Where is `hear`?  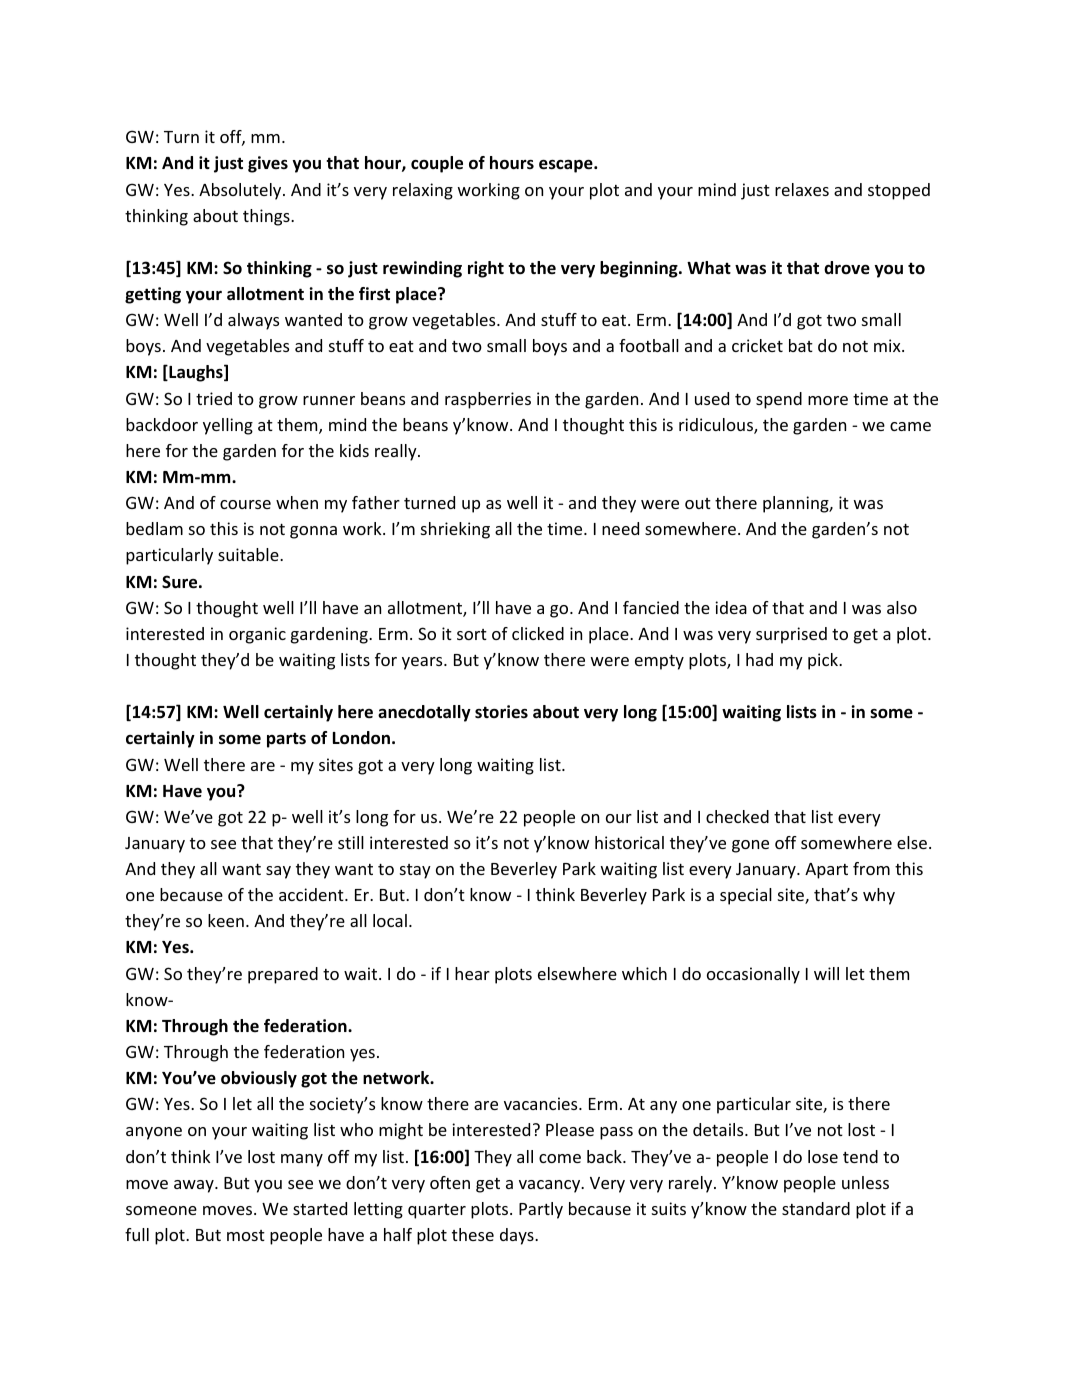 hear is located at coordinates (472, 973).
